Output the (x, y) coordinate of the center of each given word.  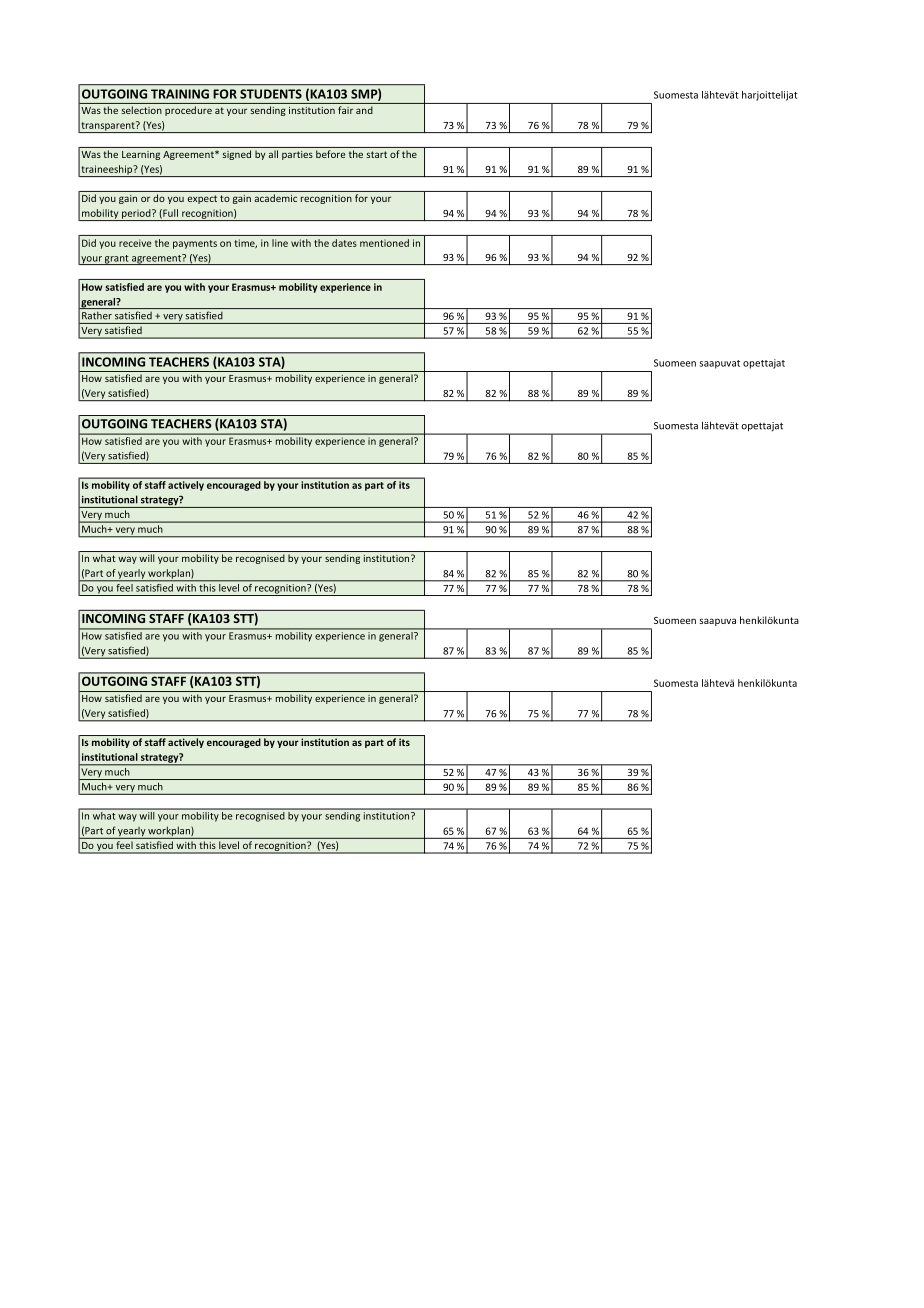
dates (344, 243)
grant (117, 260)
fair (345, 110)
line (280, 243)
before (330, 154)
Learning (141, 155)
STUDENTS (271, 94)
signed (236, 155)
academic (276, 198)
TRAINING (180, 94)
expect (202, 199)
